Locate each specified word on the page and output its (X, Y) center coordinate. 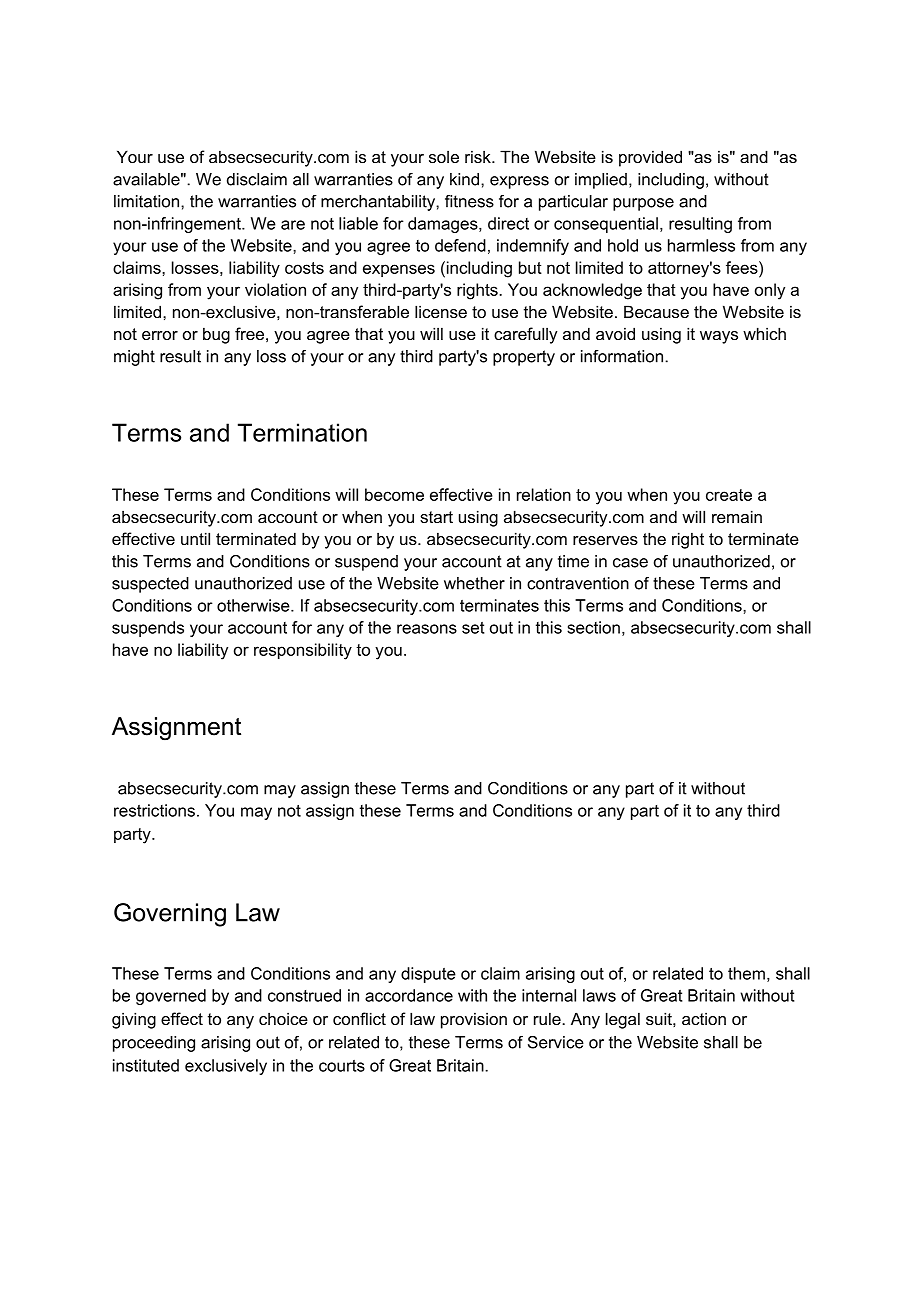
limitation (148, 201)
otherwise (254, 605)
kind (464, 179)
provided (650, 158)
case (630, 563)
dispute (428, 975)
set (473, 628)
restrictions (154, 810)
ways (719, 337)
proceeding (154, 1044)
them (746, 973)
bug (216, 335)
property (524, 358)
